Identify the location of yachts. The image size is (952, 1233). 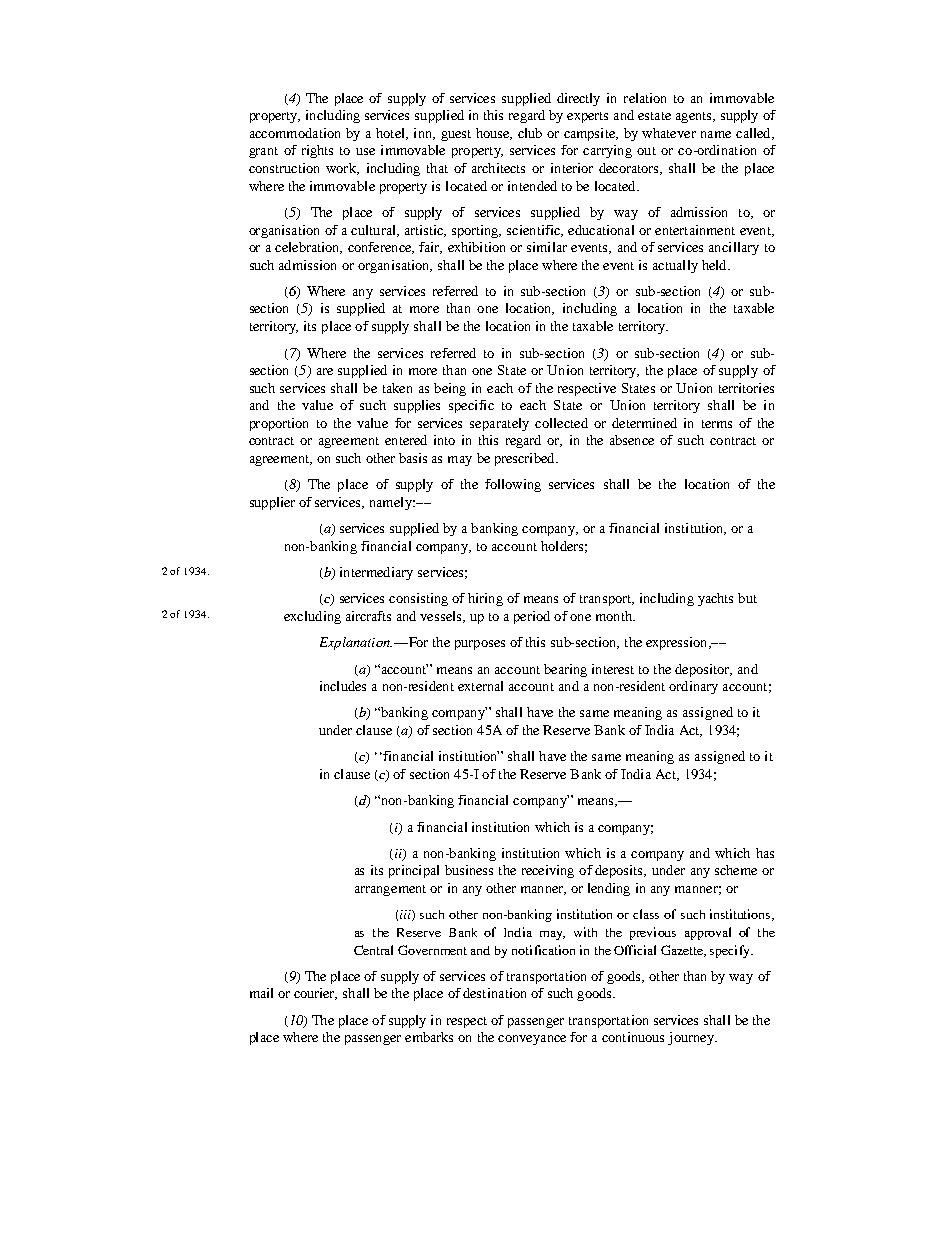
(715, 599).
